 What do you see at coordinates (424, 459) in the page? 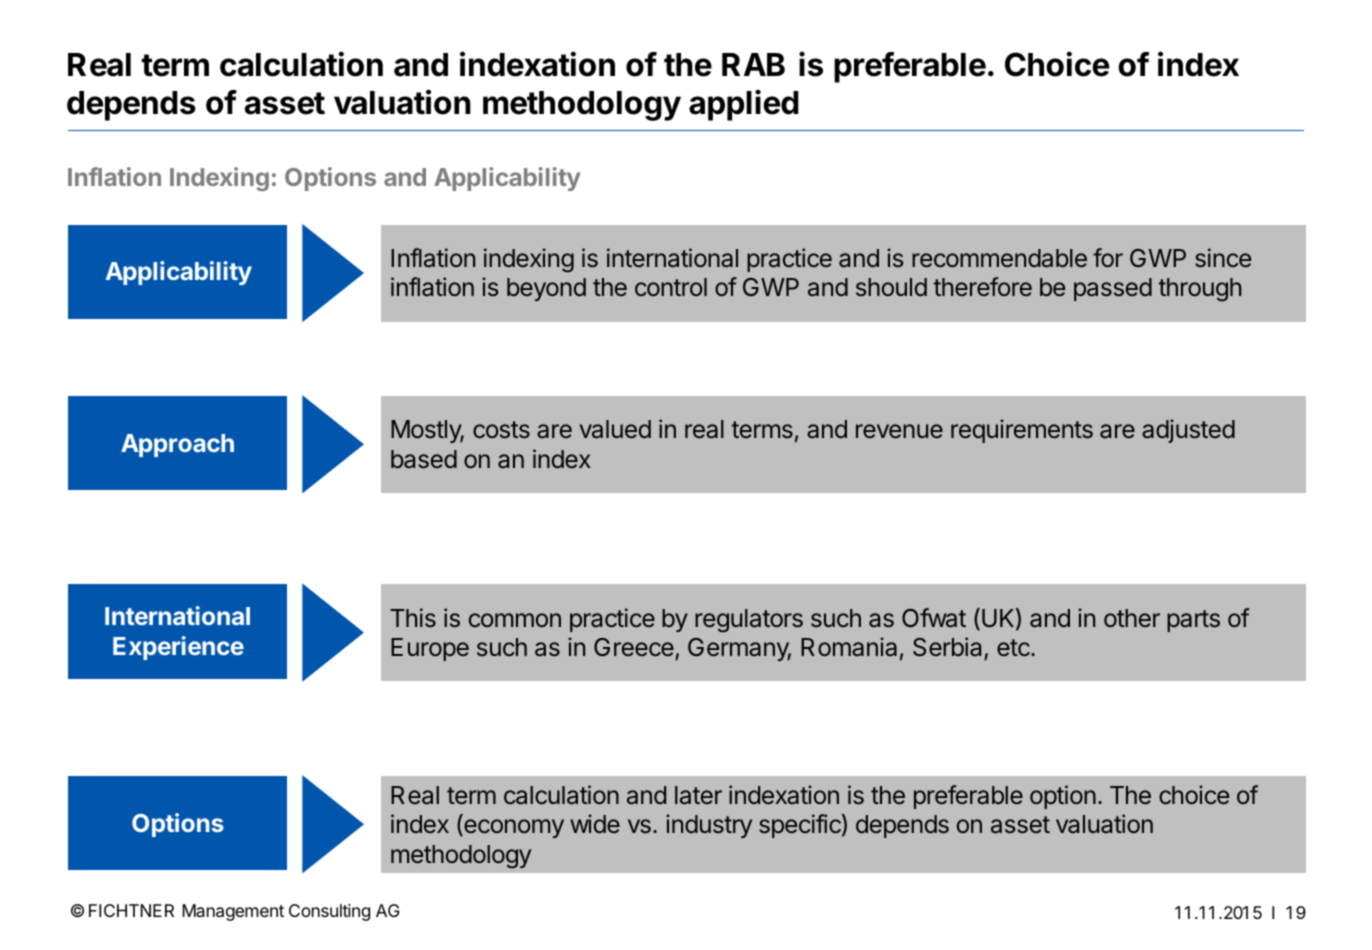
I see `based` at bounding box center [424, 459].
